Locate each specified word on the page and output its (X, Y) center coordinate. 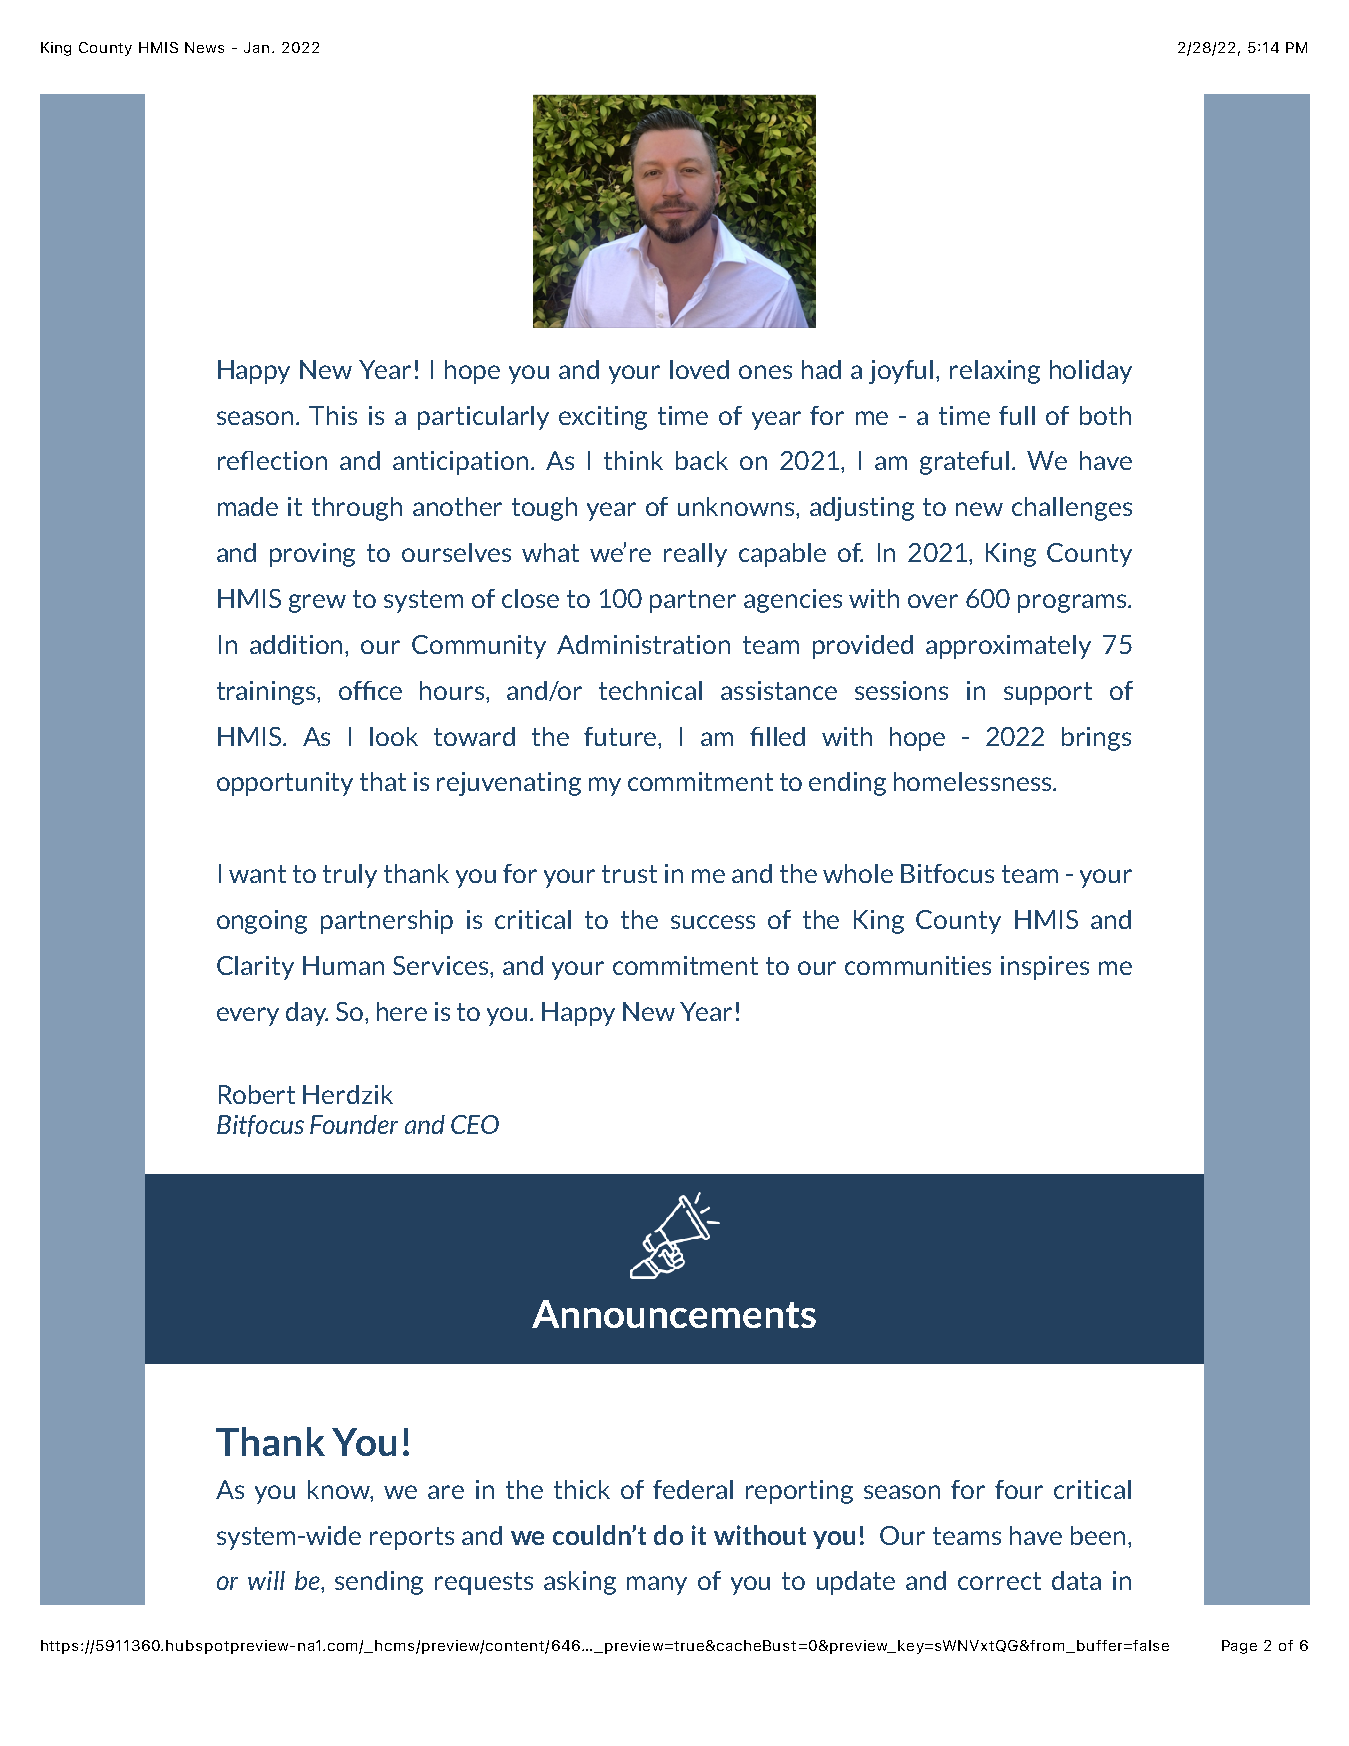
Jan (256, 47)
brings (1096, 739)
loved (699, 369)
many (657, 1585)
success (713, 922)
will (266, 1580)
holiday (1091, 372)
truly (350, 876)
